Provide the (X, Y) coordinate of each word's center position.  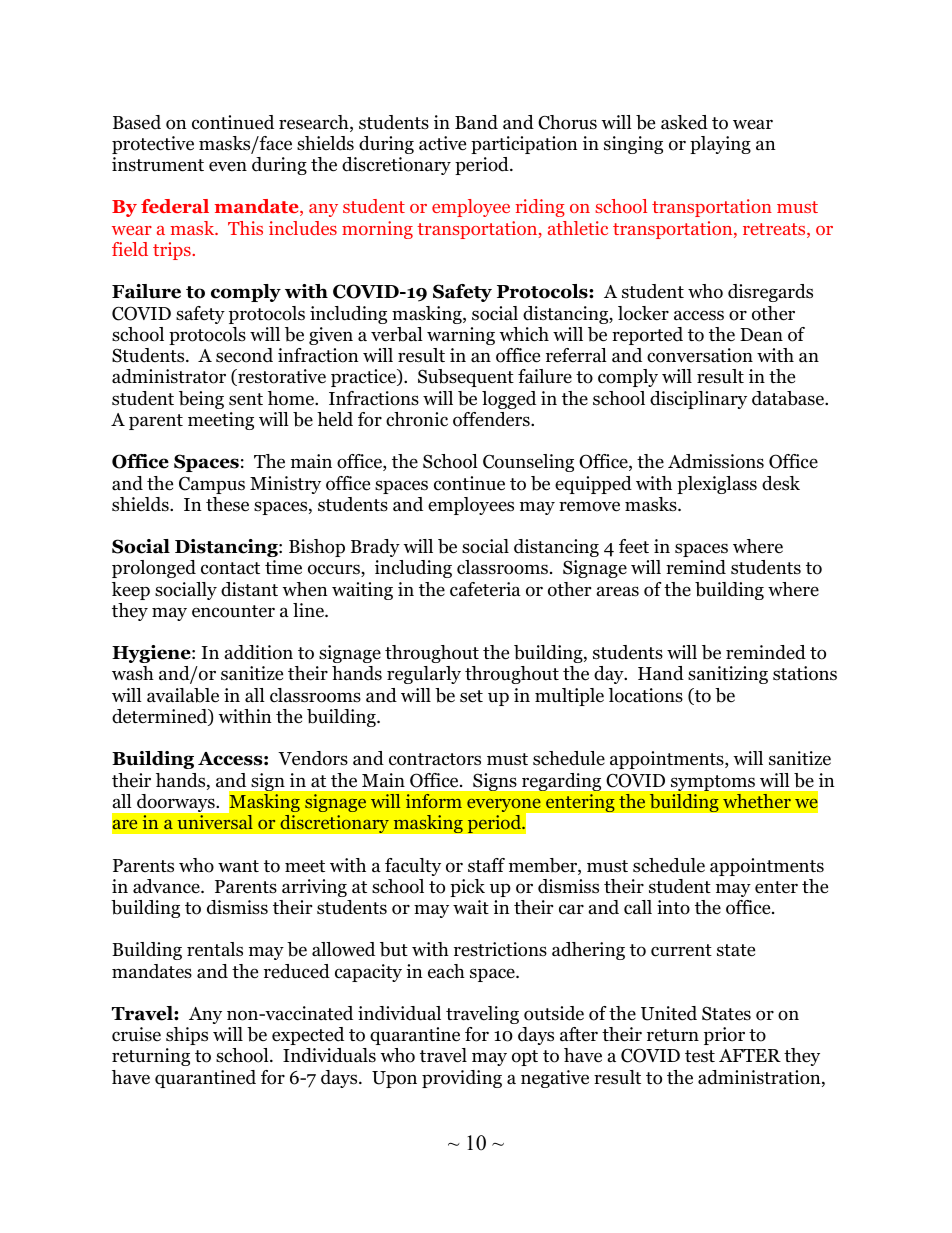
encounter (233, 611)
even (228, 166)
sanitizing (728, 675)
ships (187, 1036)
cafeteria (485, 589)
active (442, 143)
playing (720, 145)
